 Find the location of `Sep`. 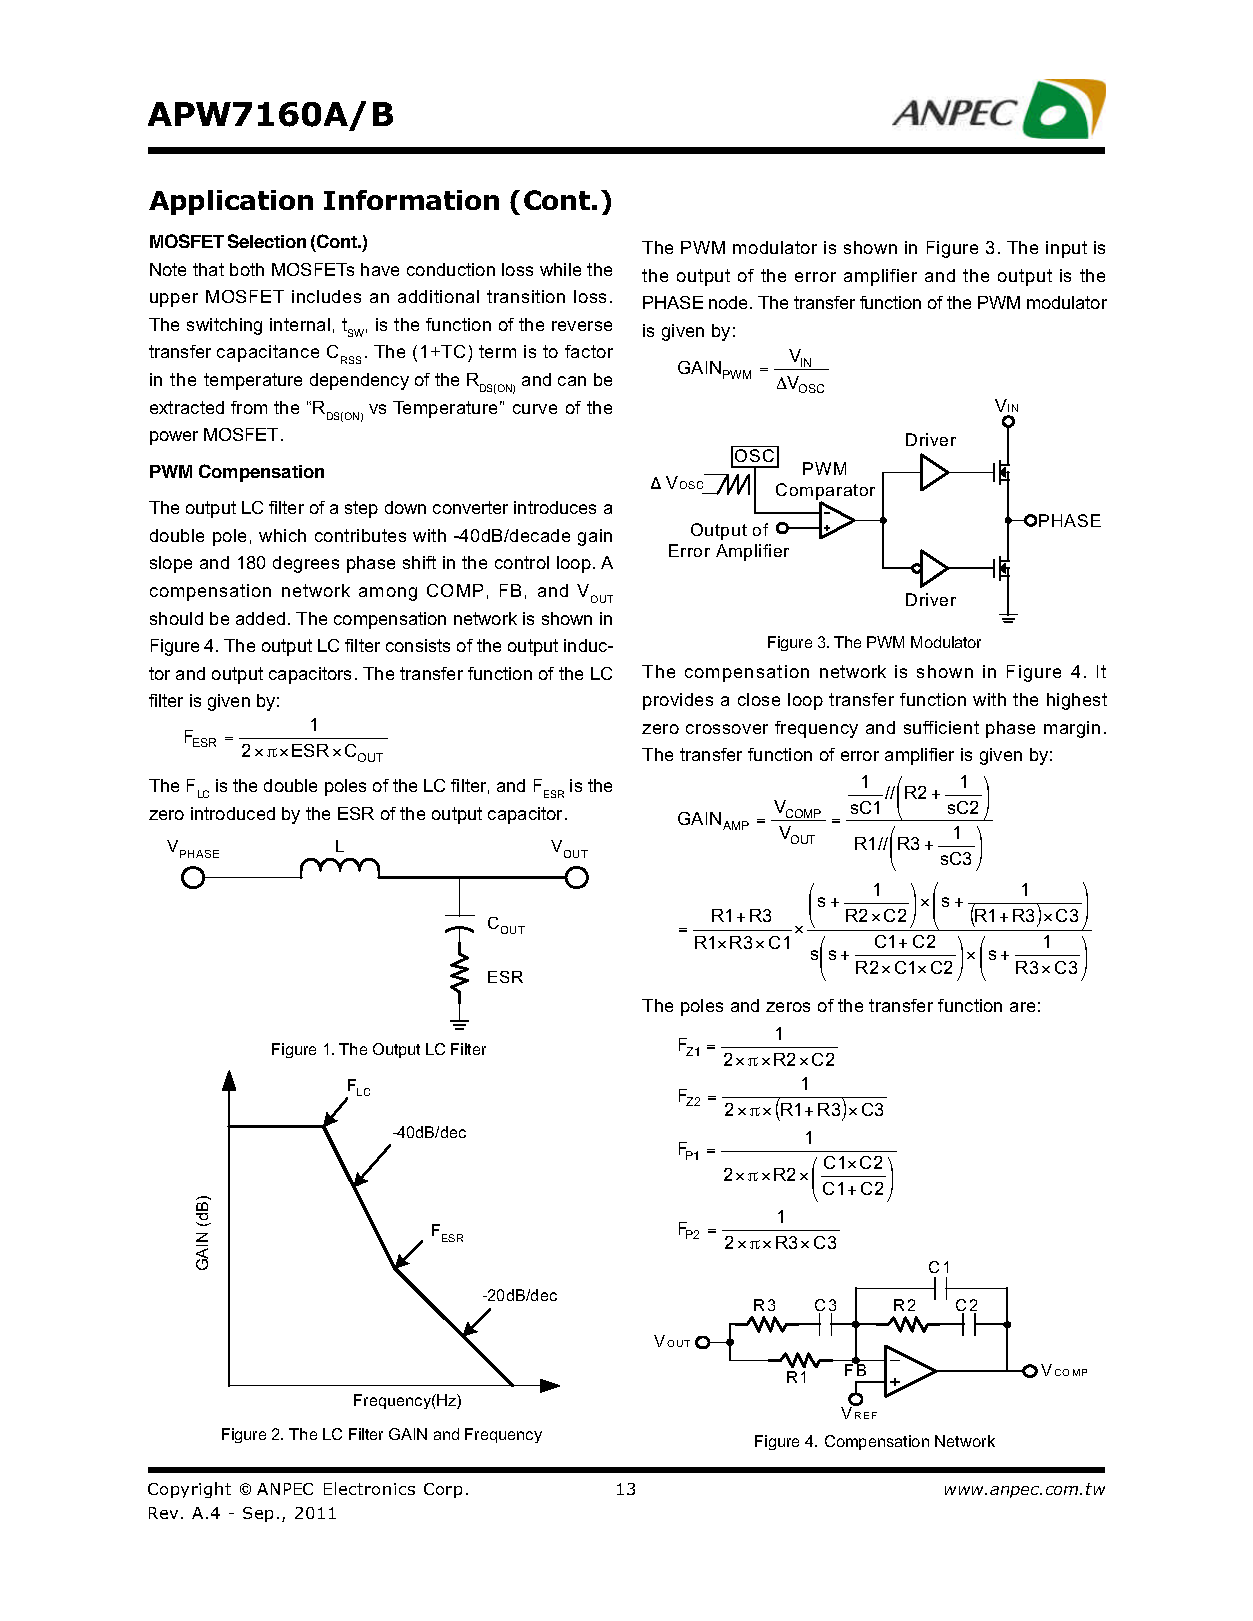

Sep is located at coordinates (258, 1514).
